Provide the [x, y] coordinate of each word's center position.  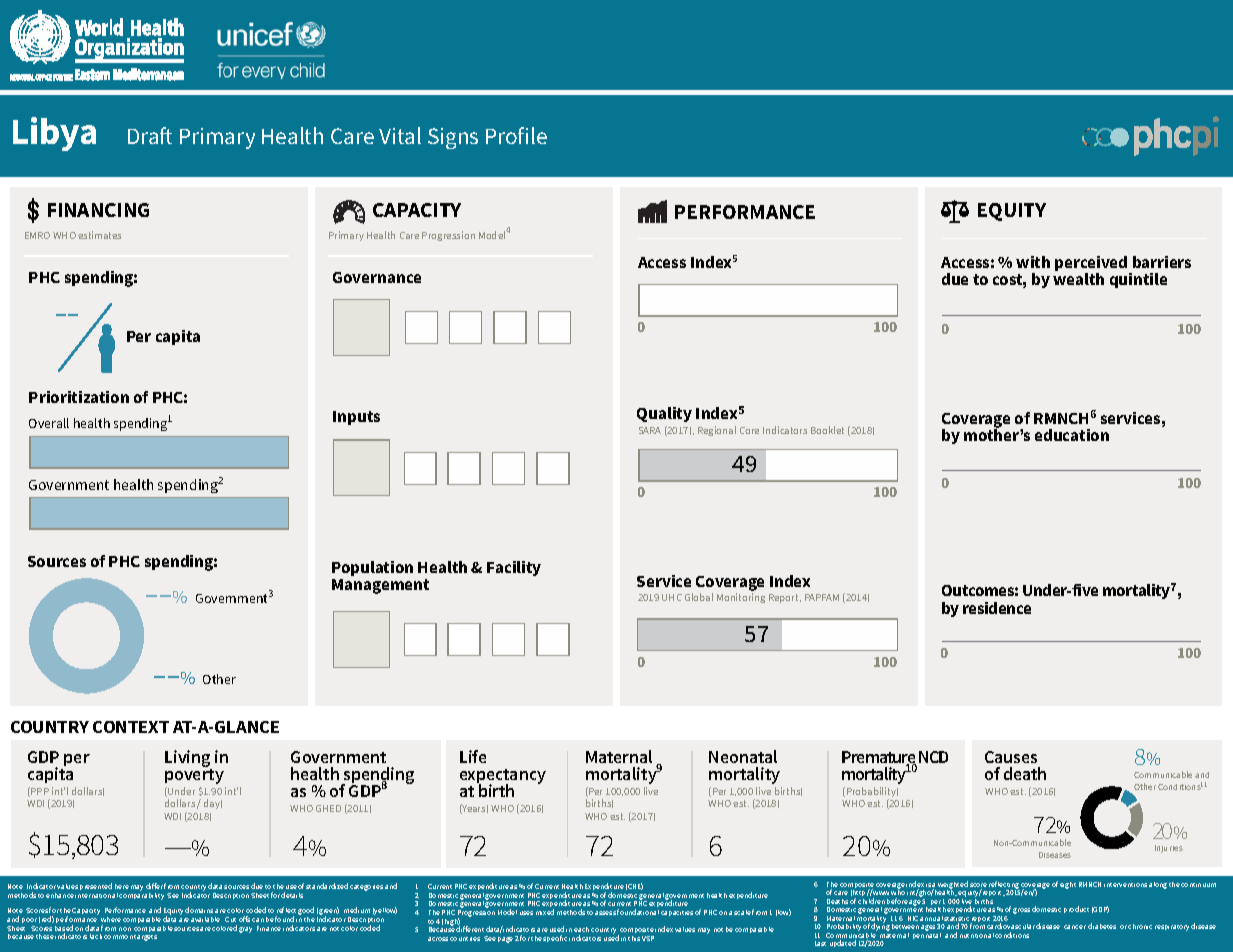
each [581, 929]
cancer [1075, 927]
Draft [150, 135]
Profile [516, 135]
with [1033, 262]
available [205, 919]
